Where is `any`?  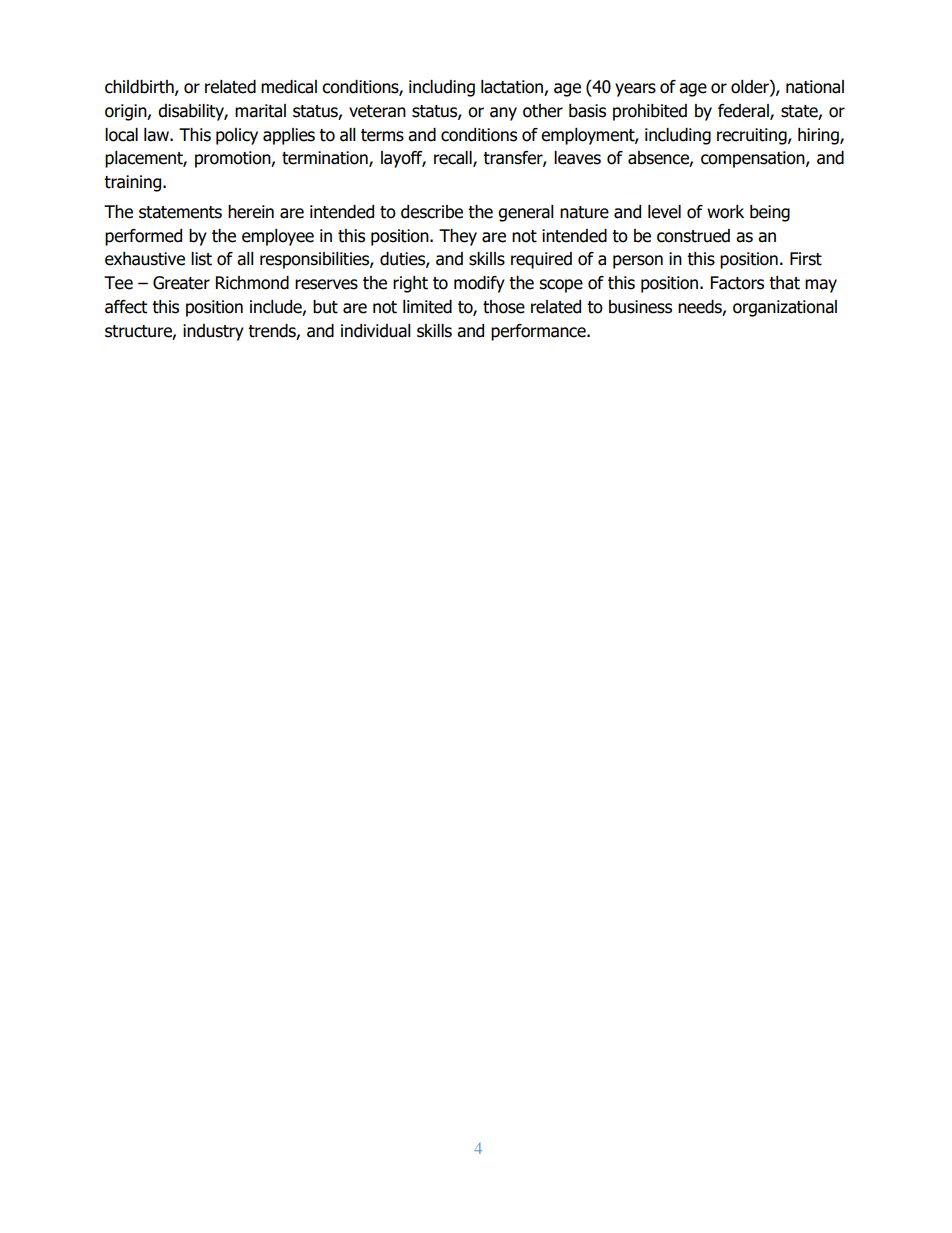
any is located at coordinates (503, 114).
